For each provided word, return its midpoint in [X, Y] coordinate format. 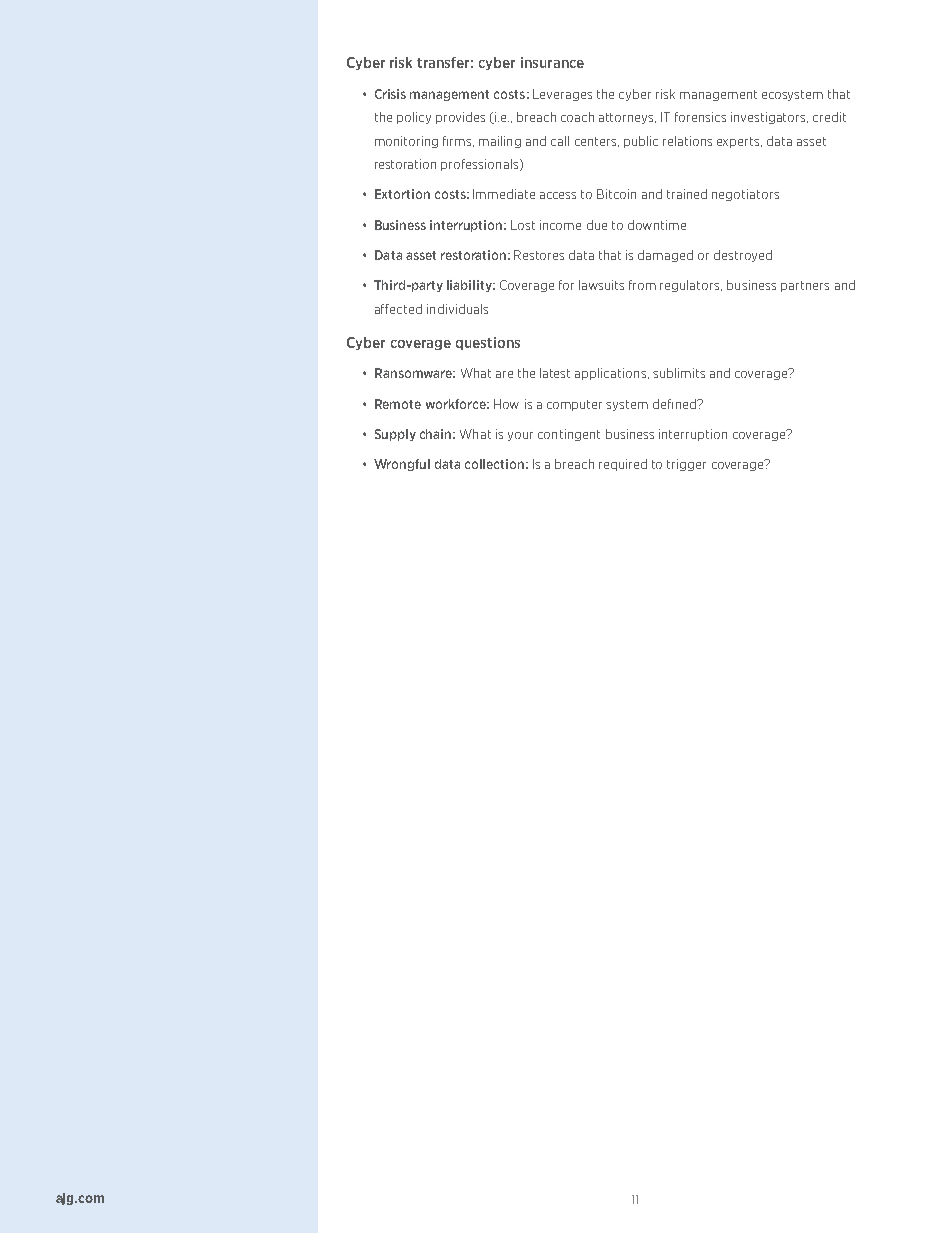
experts [739, 142]
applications [612, 374]
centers [597, 142]
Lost [523, 225]
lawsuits [601, 285]
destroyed [743, 256]
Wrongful [402, 465]
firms [458, 141]
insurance [552, 62]
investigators [769, 118]
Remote [398, 404]
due [597, 225]
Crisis [390, 94]
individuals [457, 309]
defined [676, 404]
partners [805, 286]
